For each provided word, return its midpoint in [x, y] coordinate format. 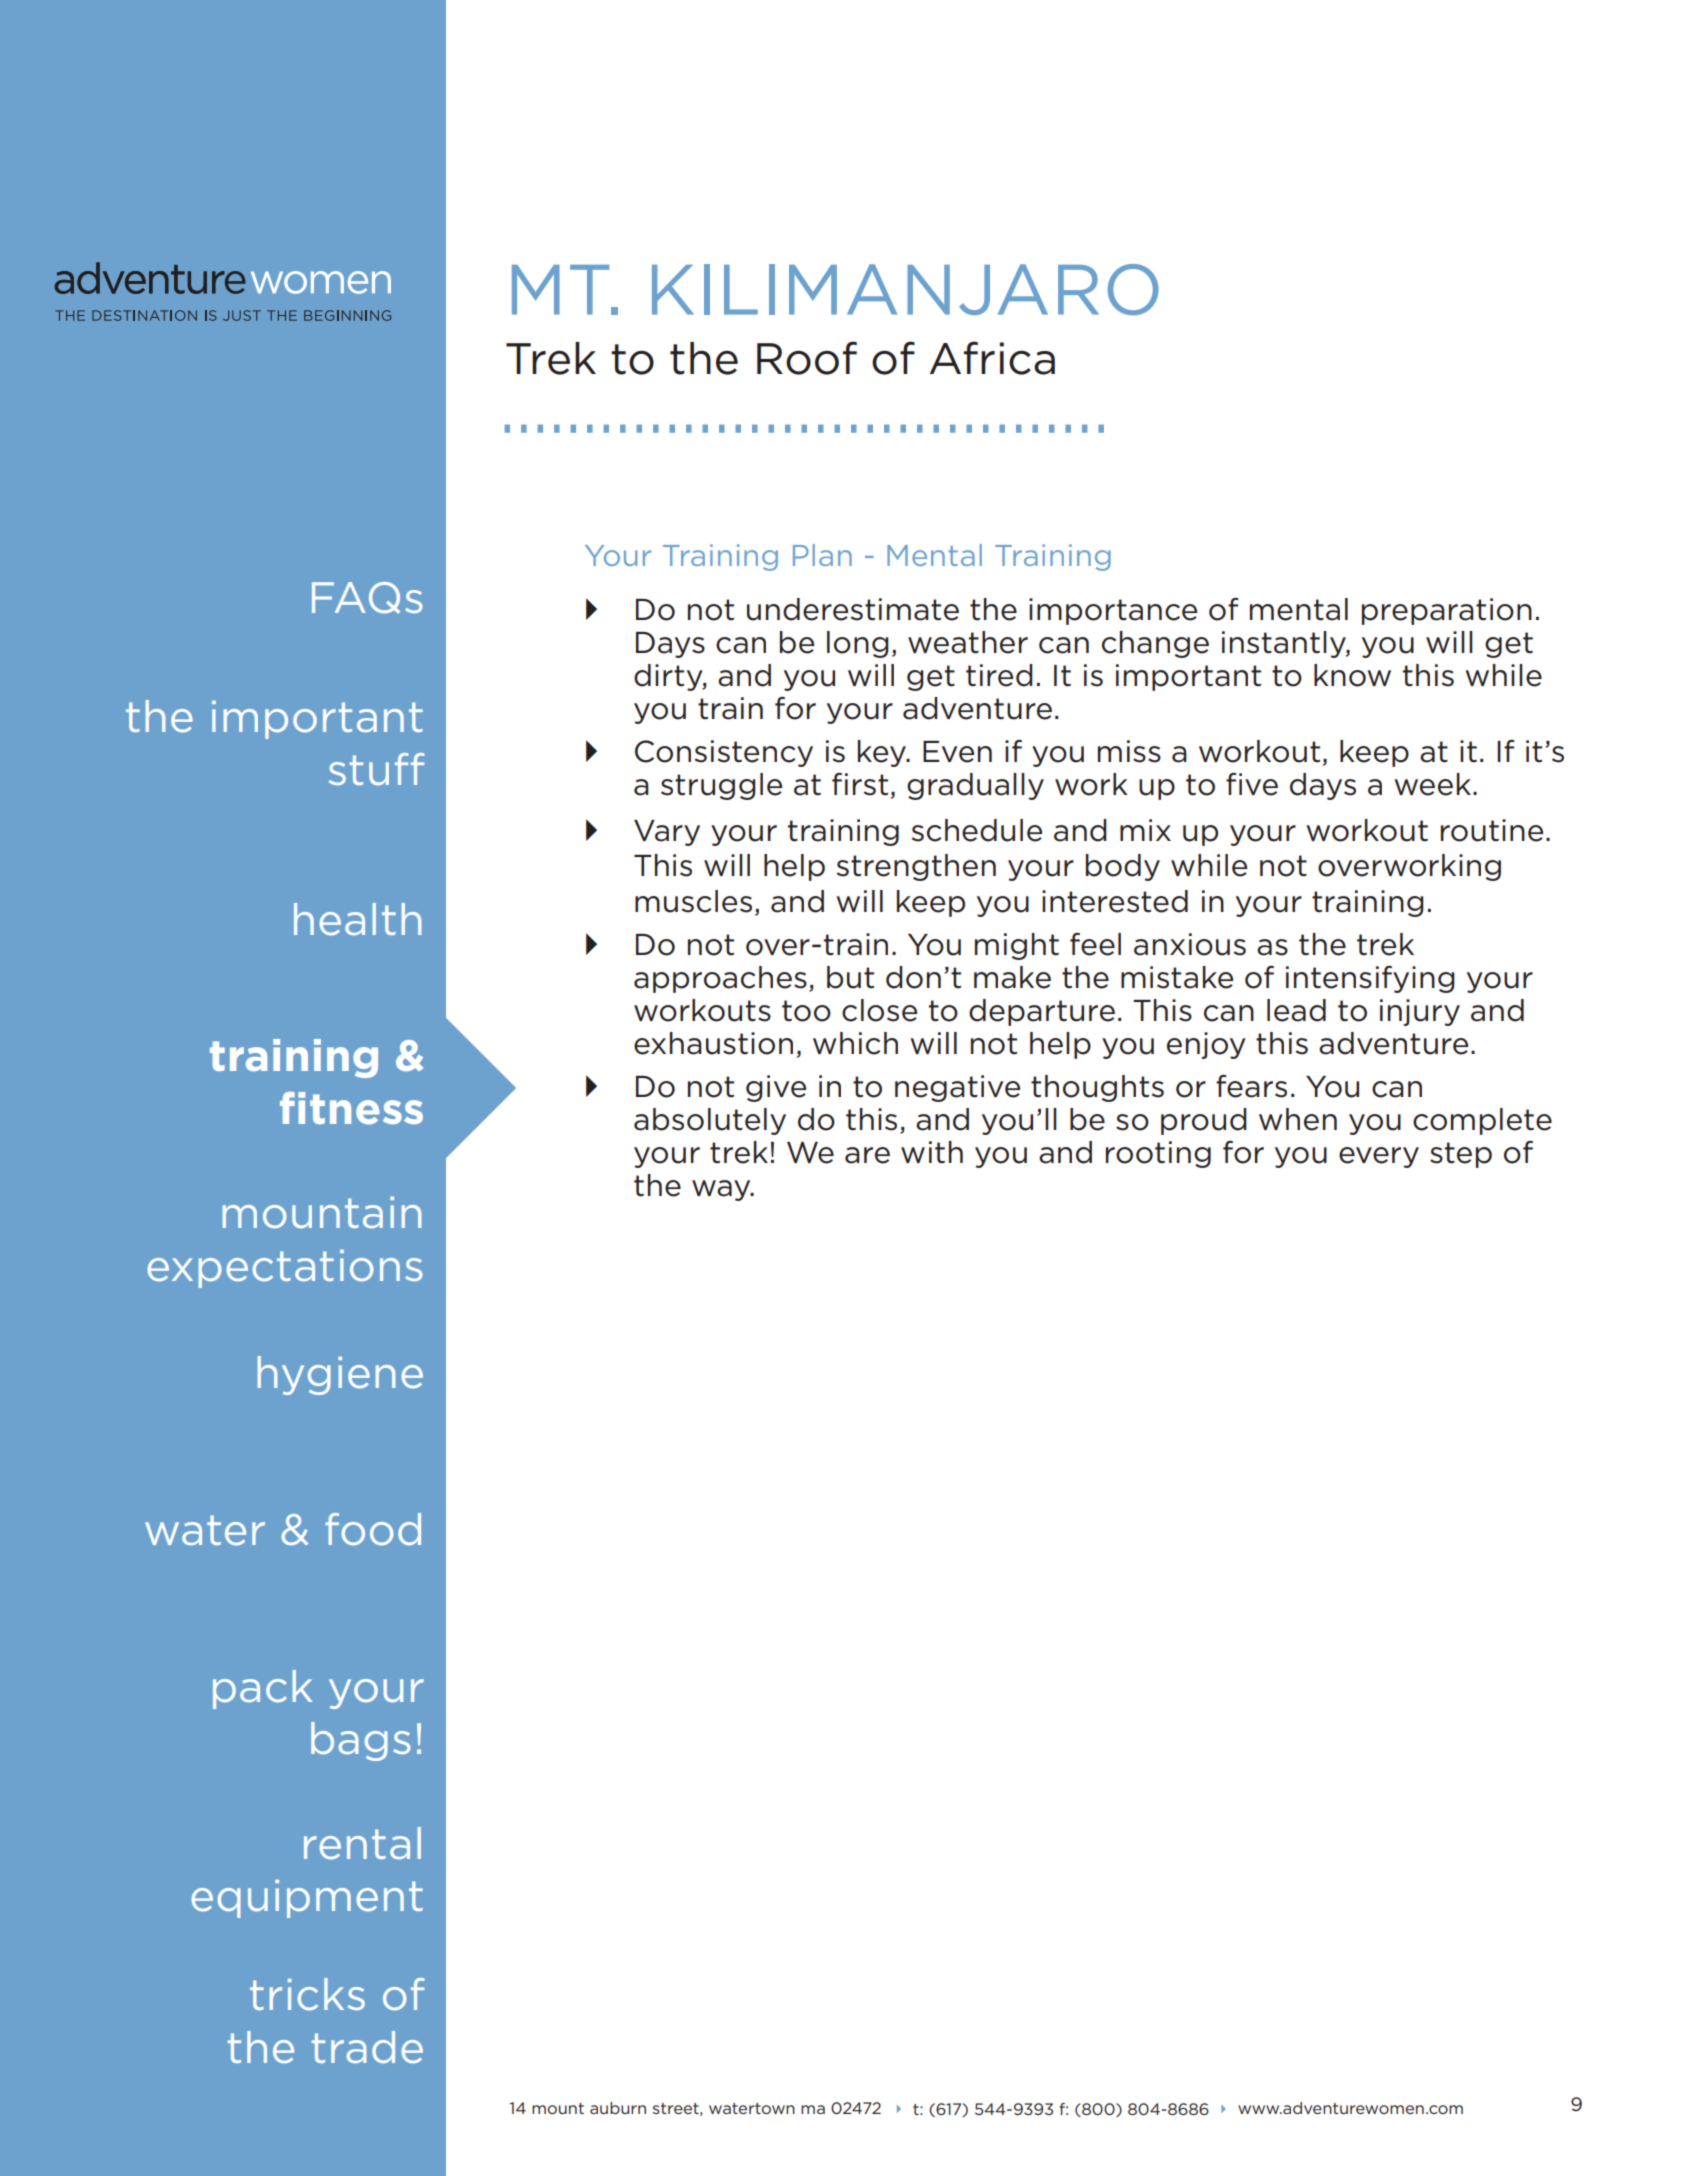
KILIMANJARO [905, 289]
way [722, 1190]
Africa [992, 358]
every [1379, 1157]
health [357, 919]
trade [367, 2047]
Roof [807, 358]
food [373, 1529]
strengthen [916, 867]
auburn [618, 2108]
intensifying [1370, 979]
